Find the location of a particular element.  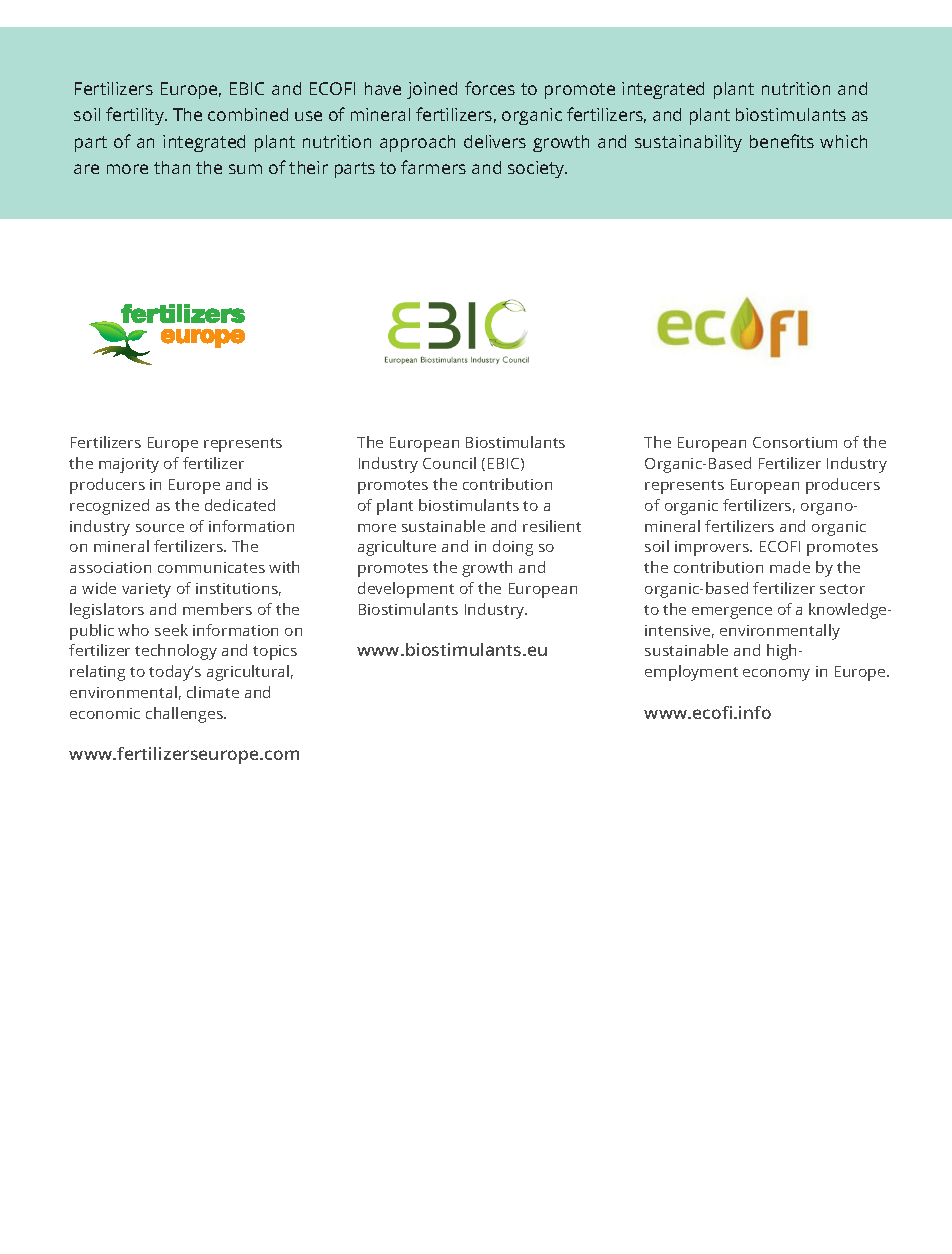

joined is located at coordinates (432, 90).
